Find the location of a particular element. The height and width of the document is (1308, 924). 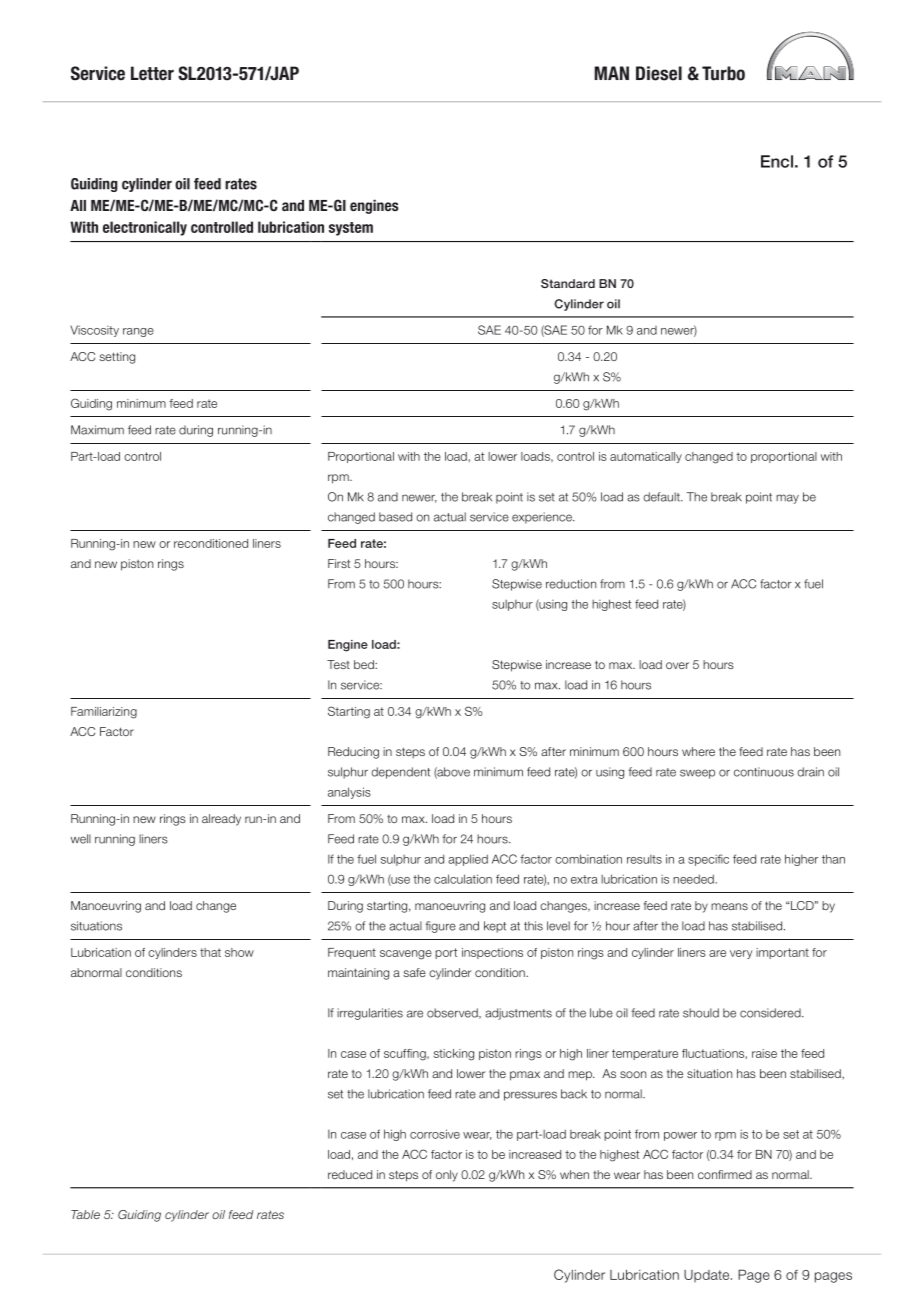

based is located at coordinates (395, 517).
